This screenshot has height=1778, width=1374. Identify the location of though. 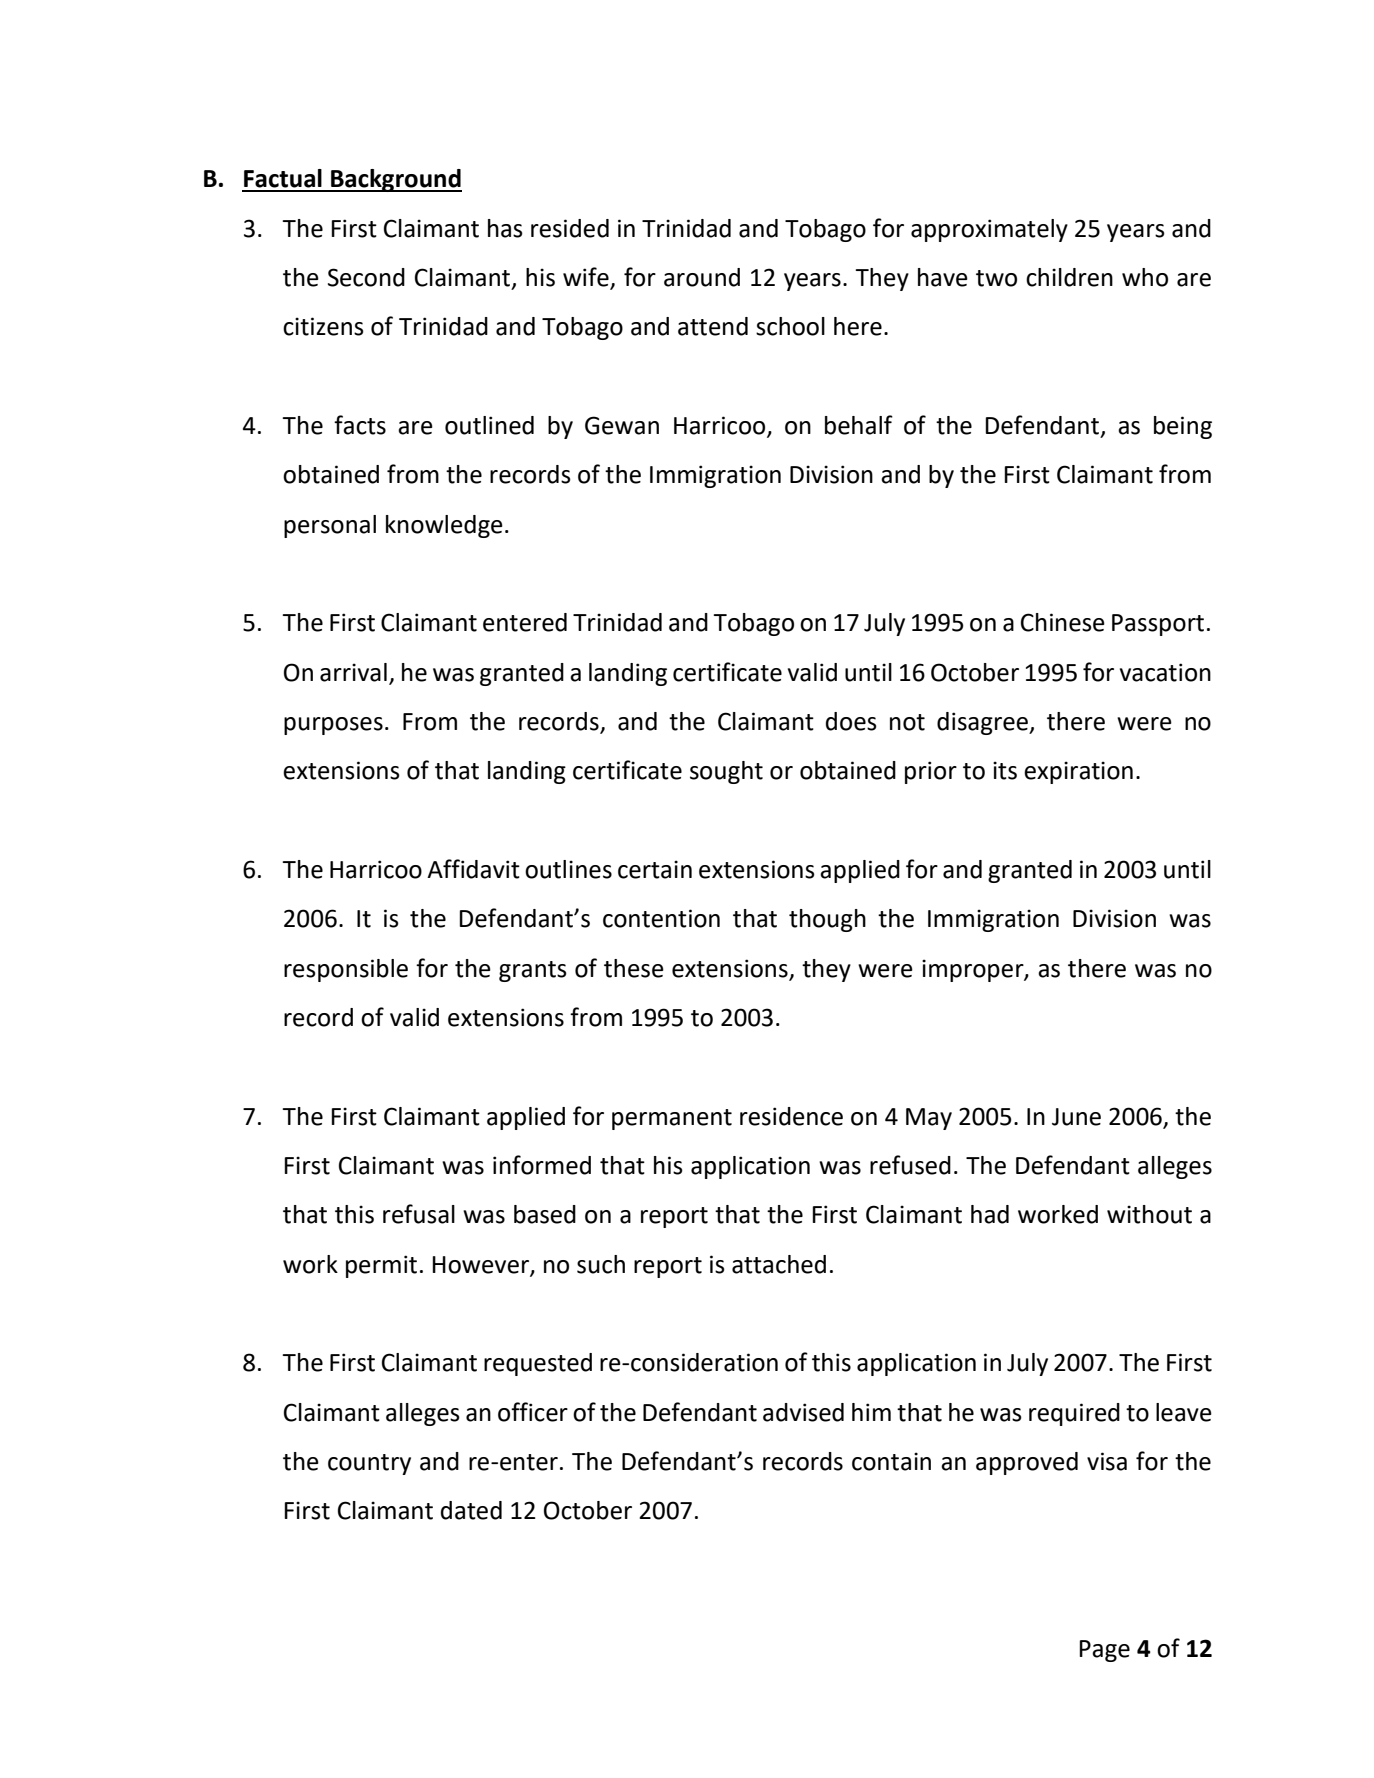
(827, 920).
